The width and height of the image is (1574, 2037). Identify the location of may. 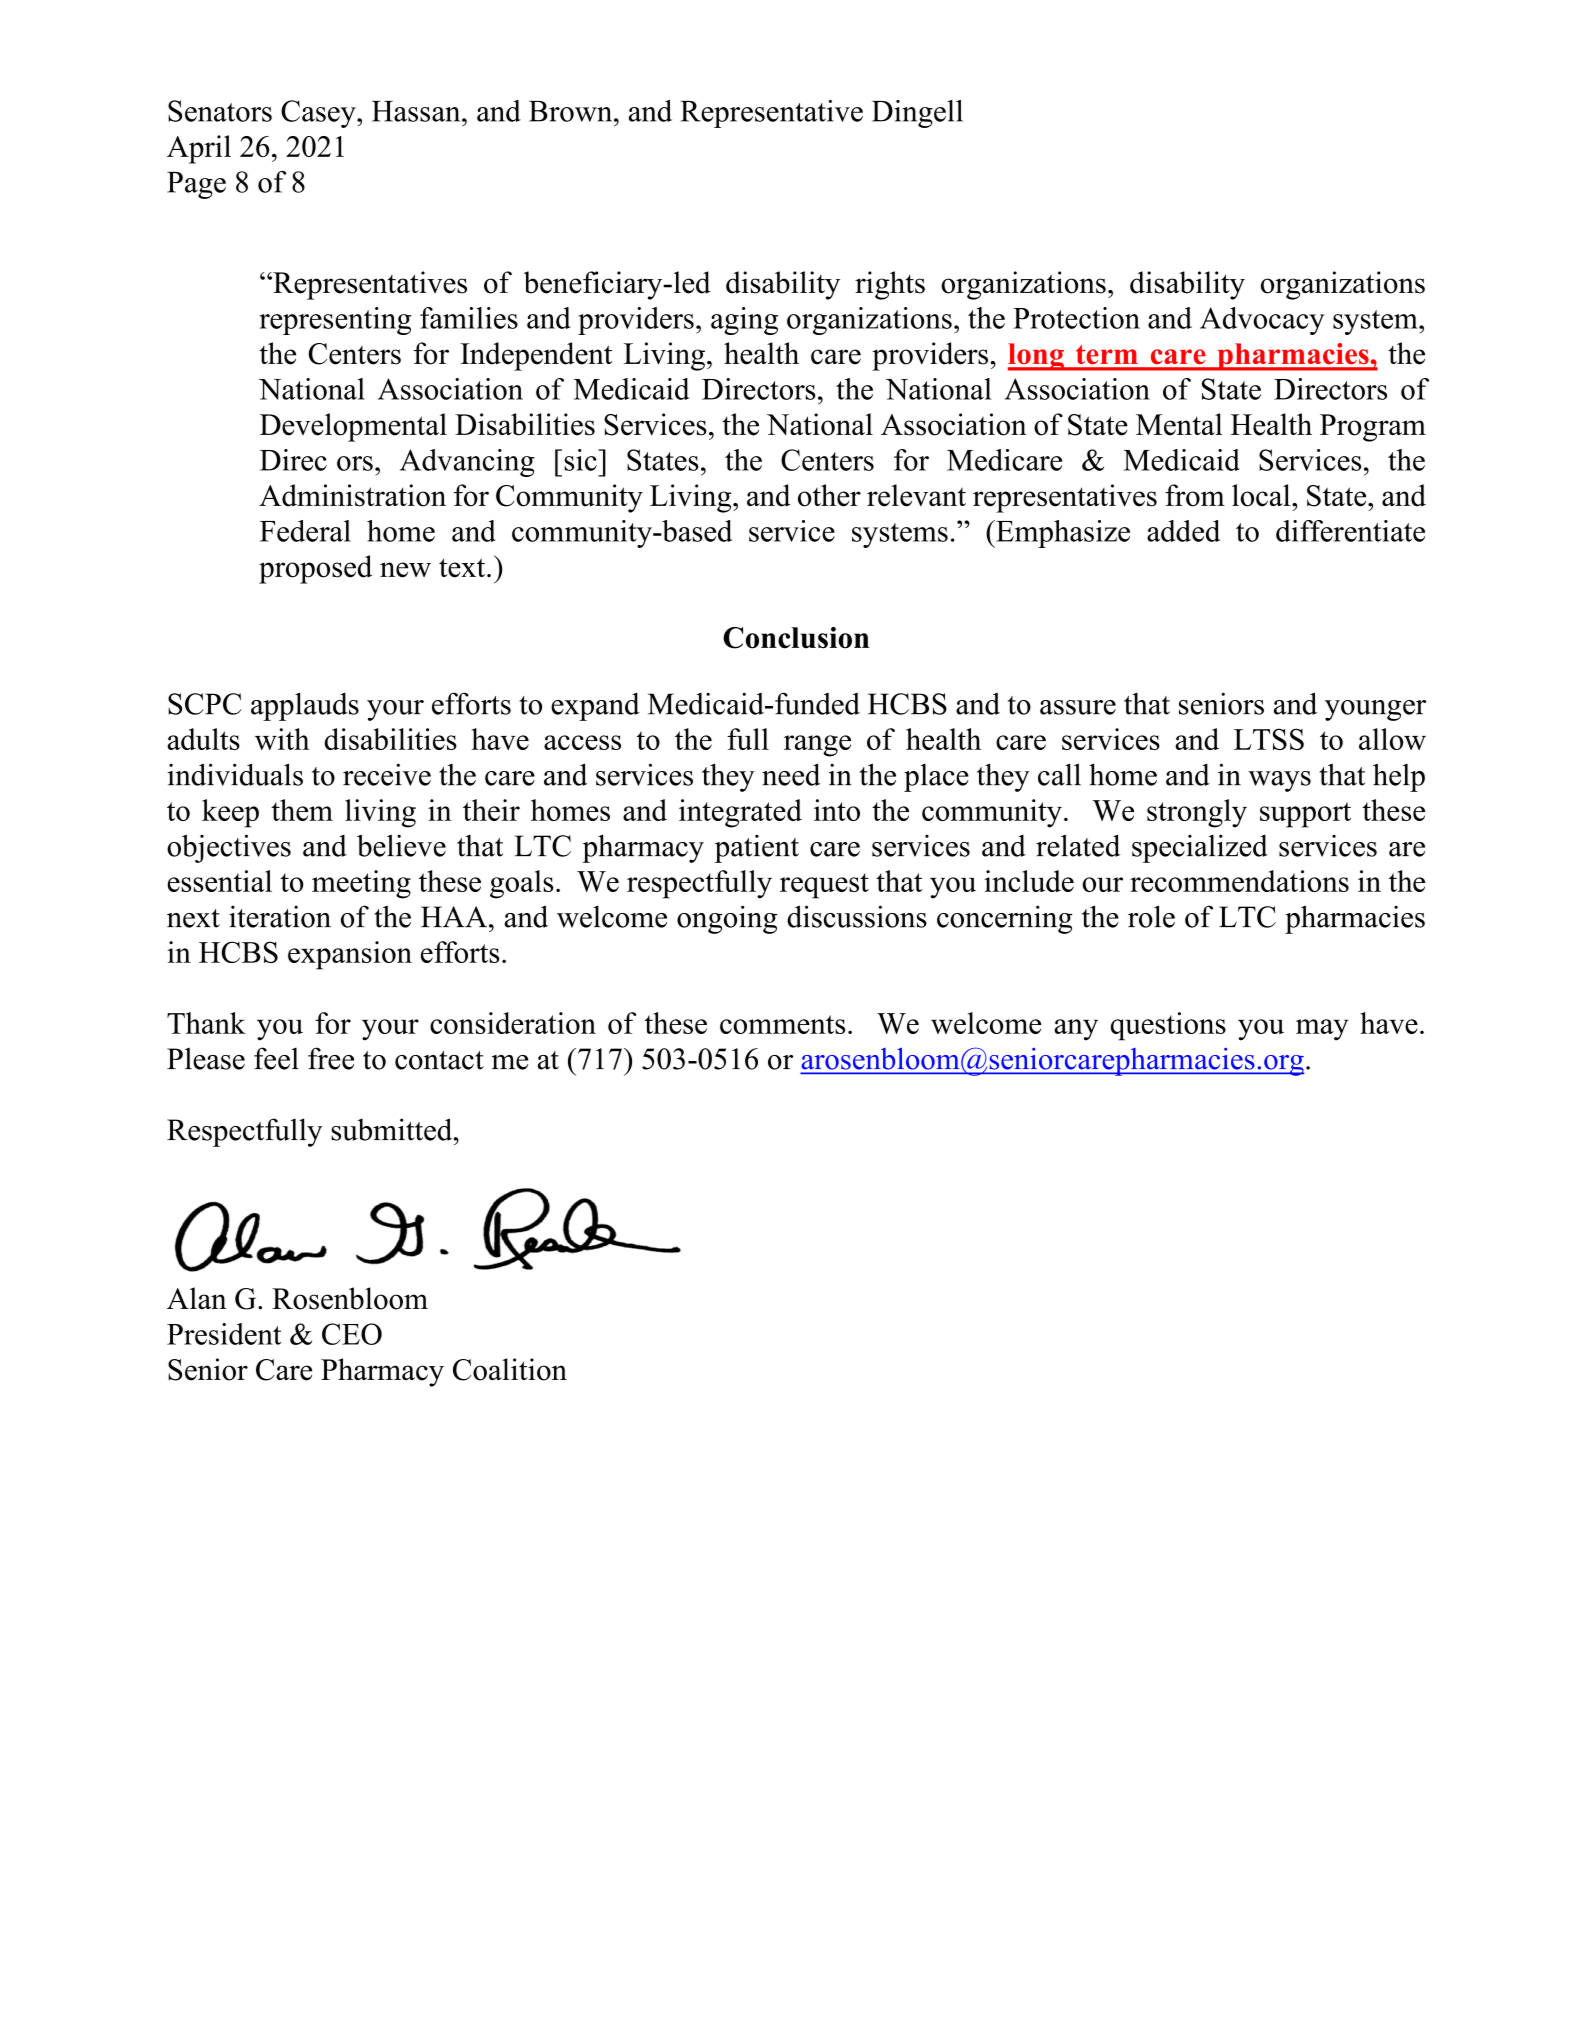
(1322, 1030).
